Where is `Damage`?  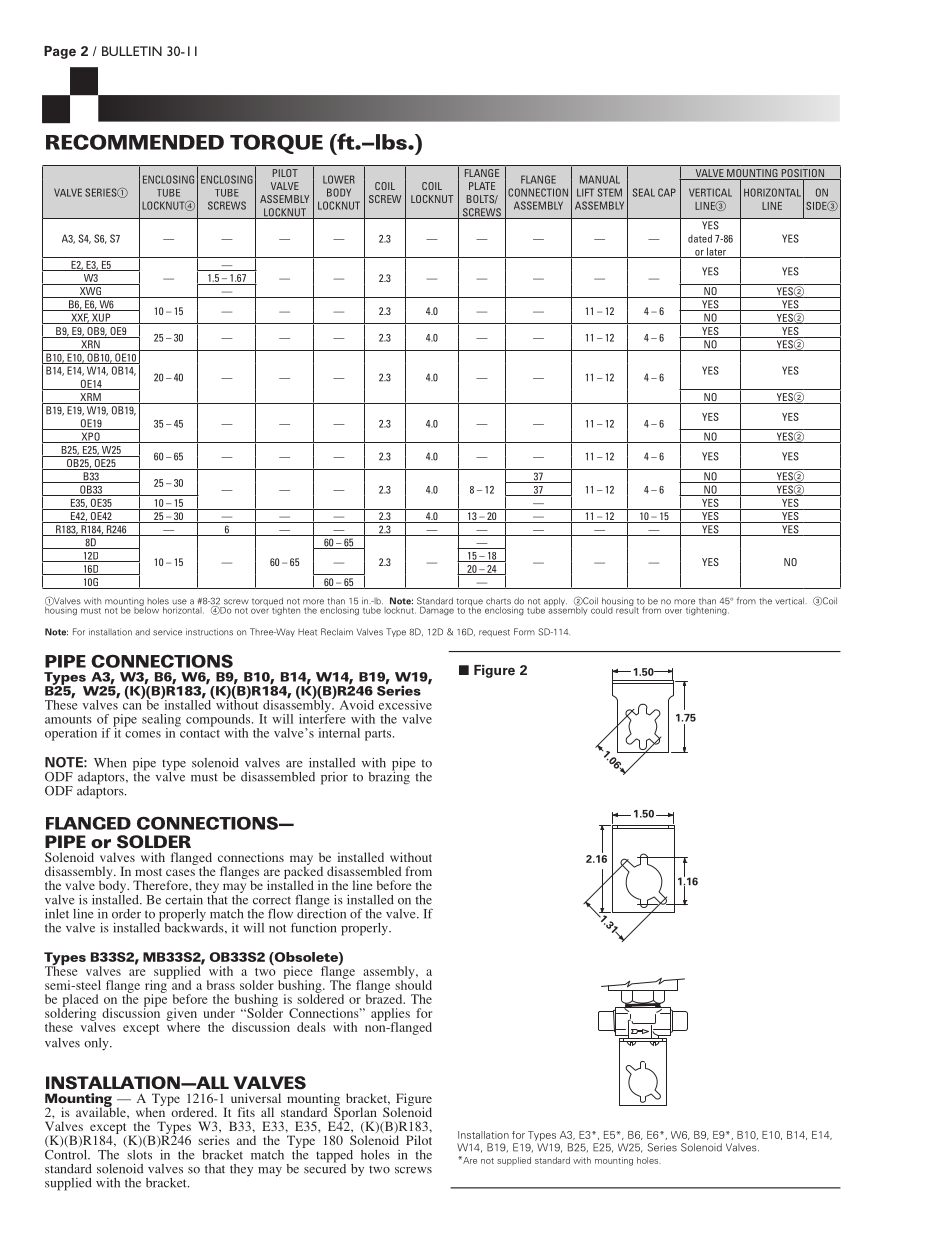 Damage is located at coordinates (436, 610).
